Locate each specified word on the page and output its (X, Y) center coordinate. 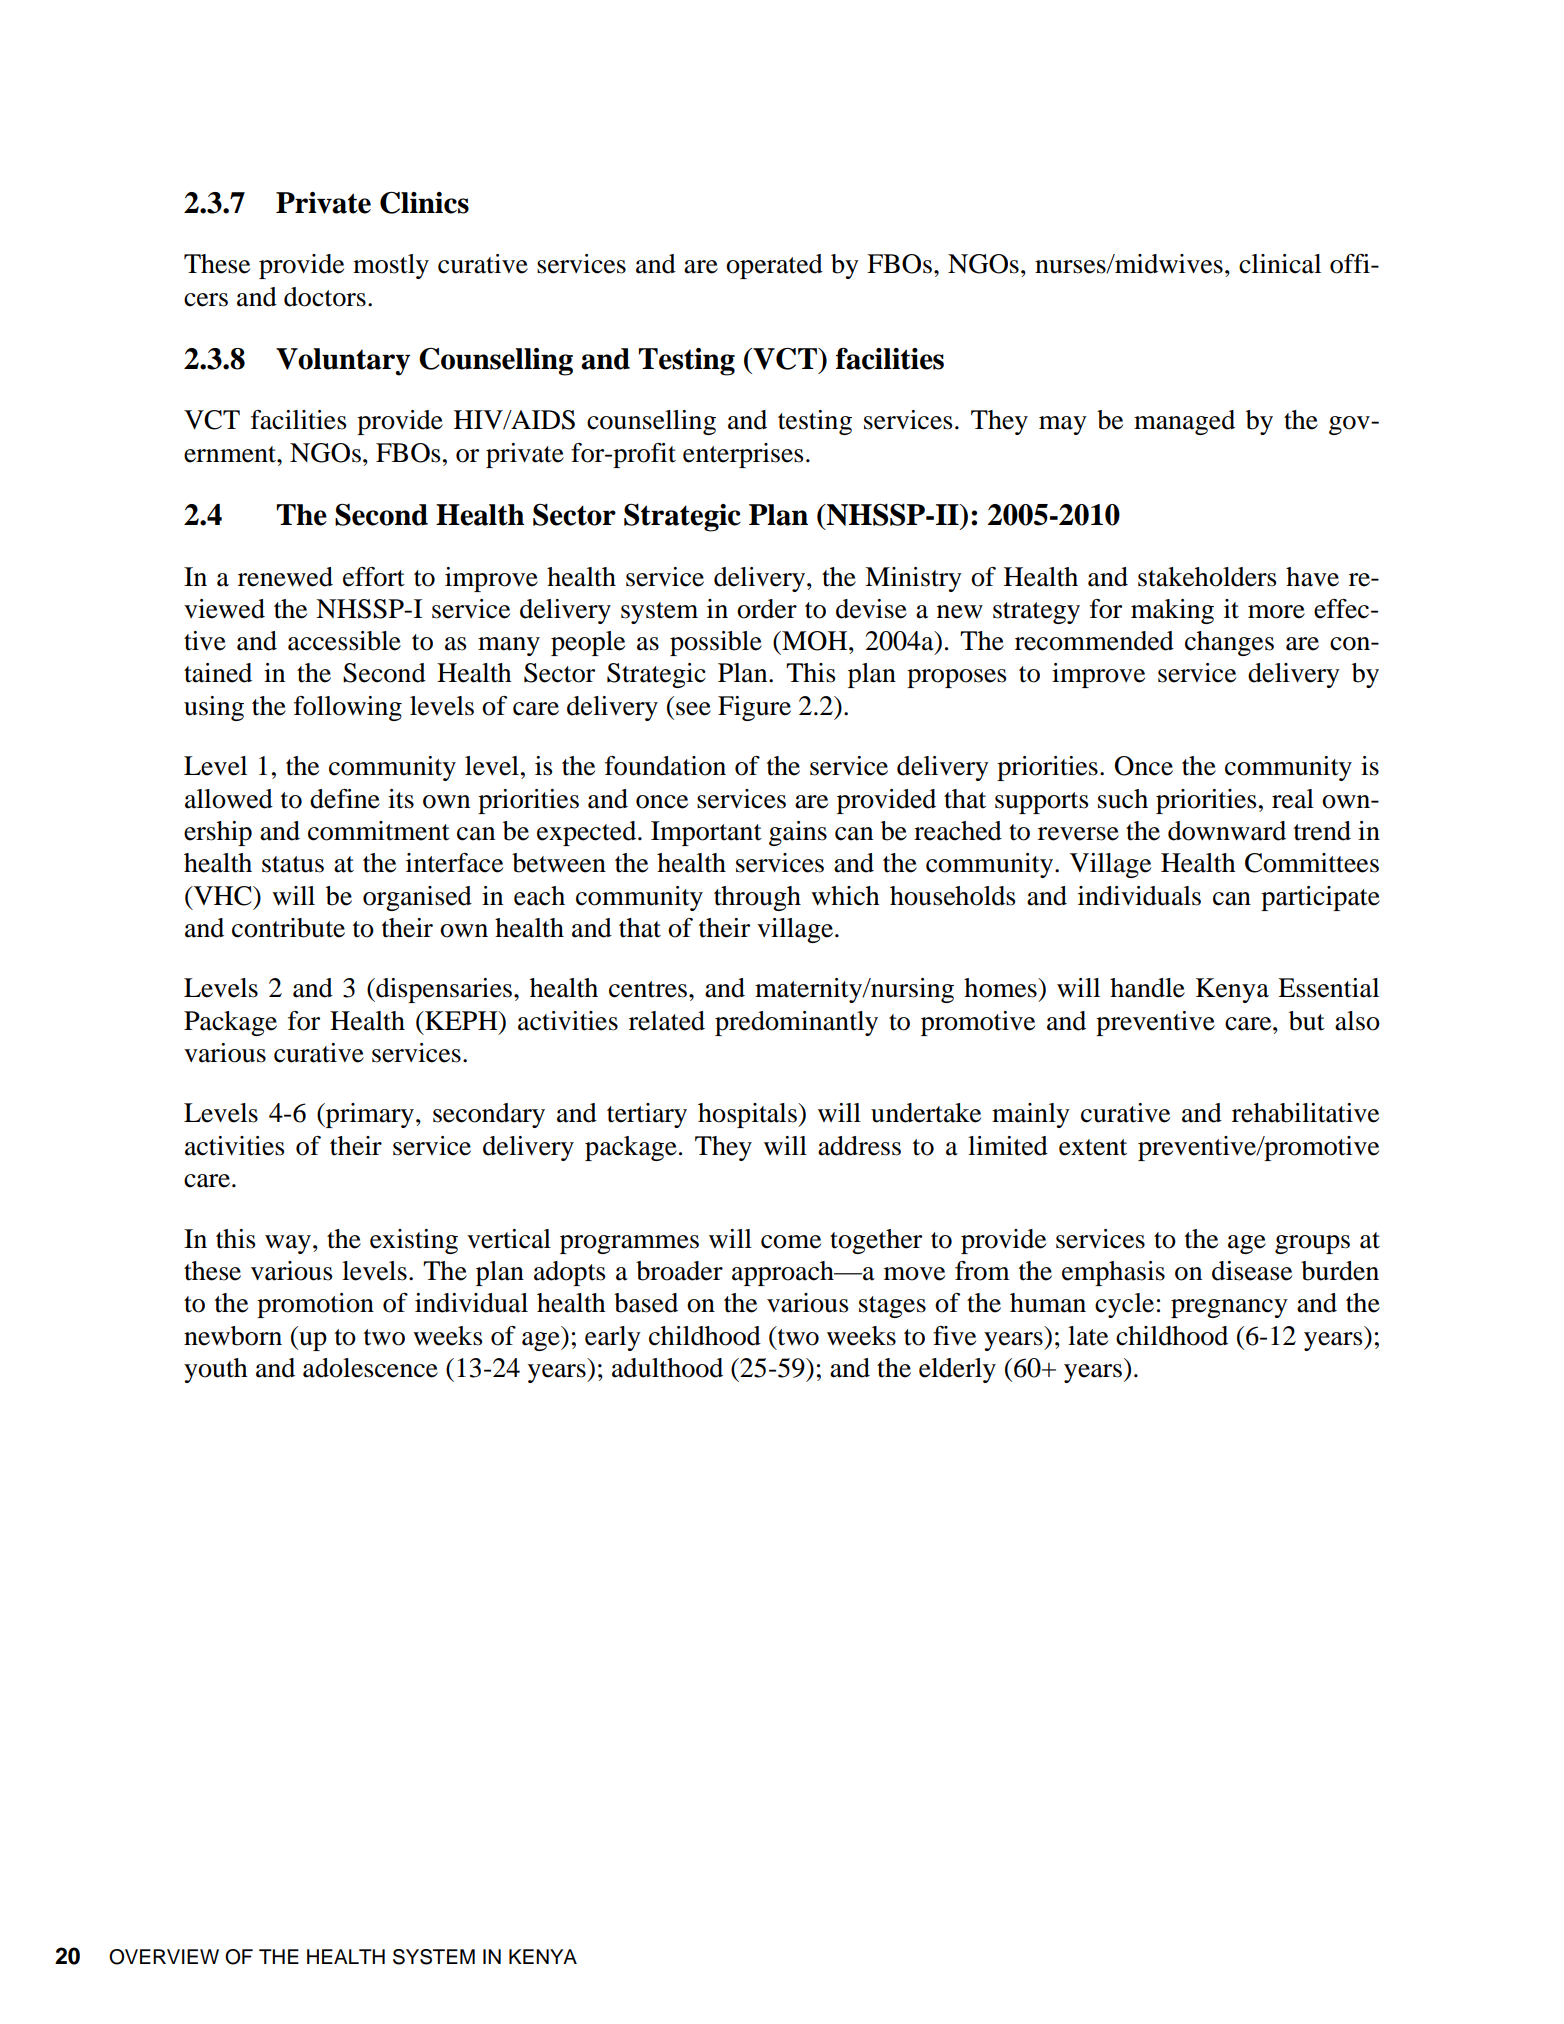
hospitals (748, 1115)
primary (369, 1115)
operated (774, 266)
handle (1147, 988)
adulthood (667, 1368)
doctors (325, 297)
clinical (1280, 264)
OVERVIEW (164, 1957)
